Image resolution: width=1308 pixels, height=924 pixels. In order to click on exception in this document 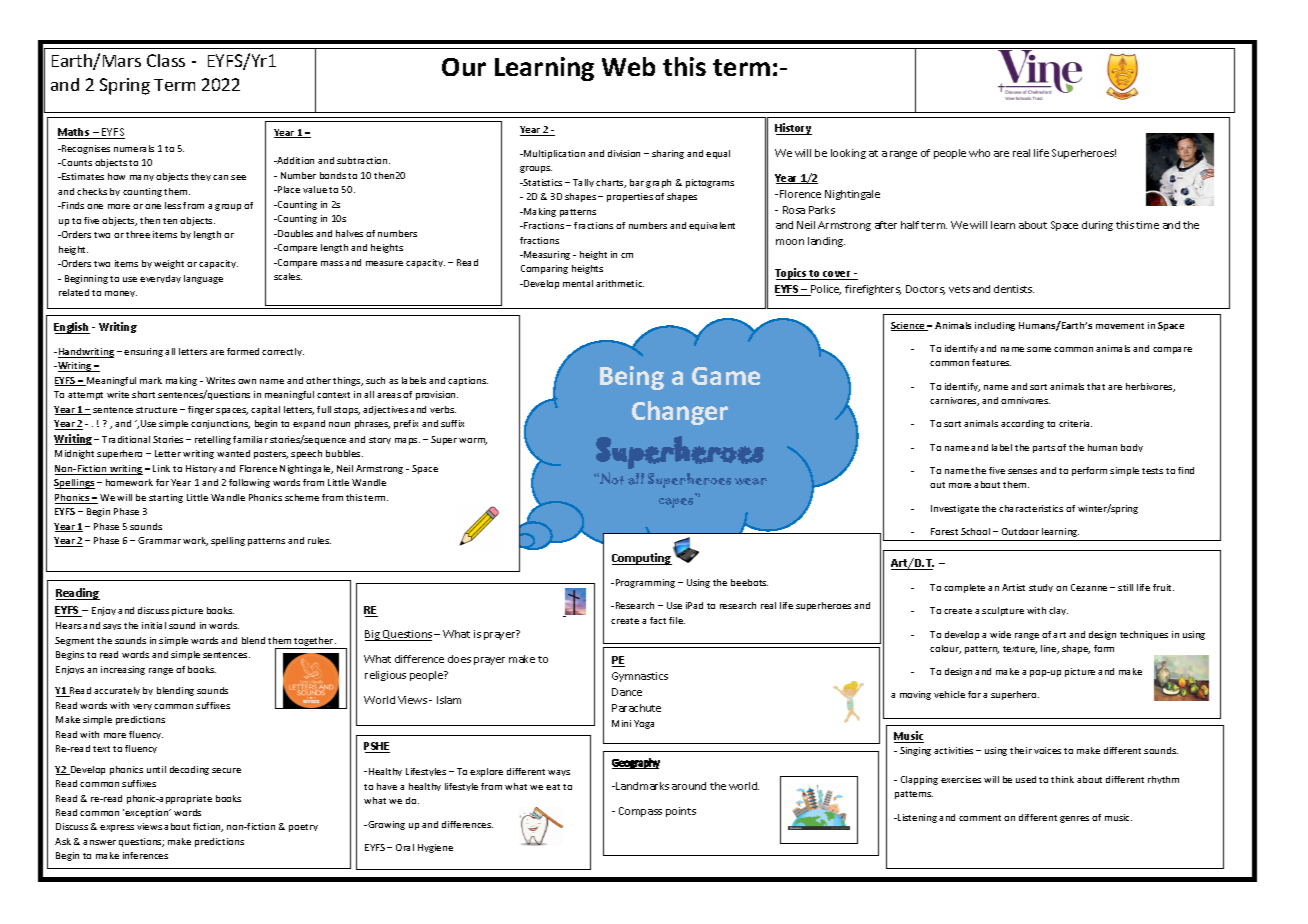, I will do `click(148, 813)`.
